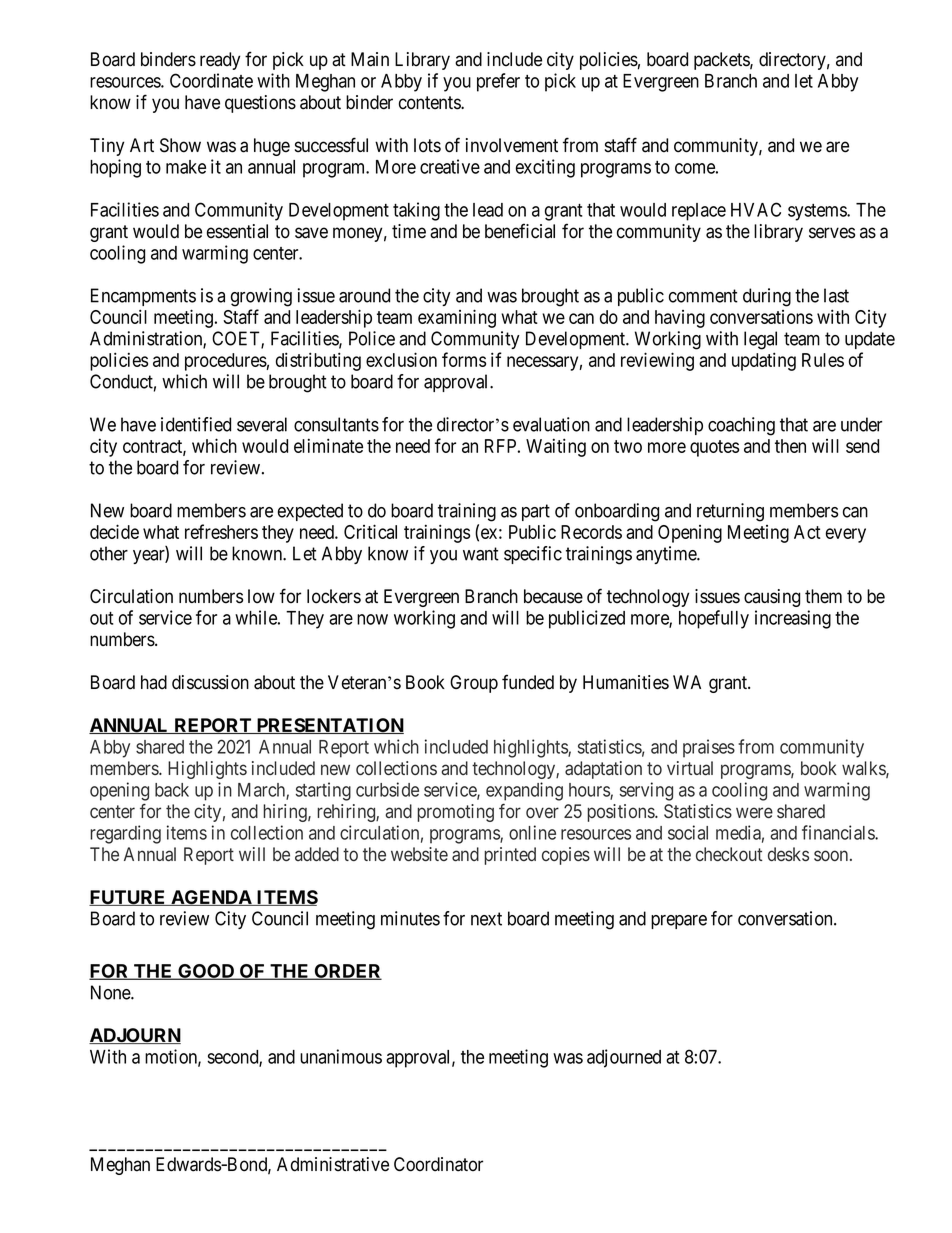 The image size is (952, 1233). Describe the element at coordinates (333, 1164) in the screenshot. I see `Administrative` at that location.
